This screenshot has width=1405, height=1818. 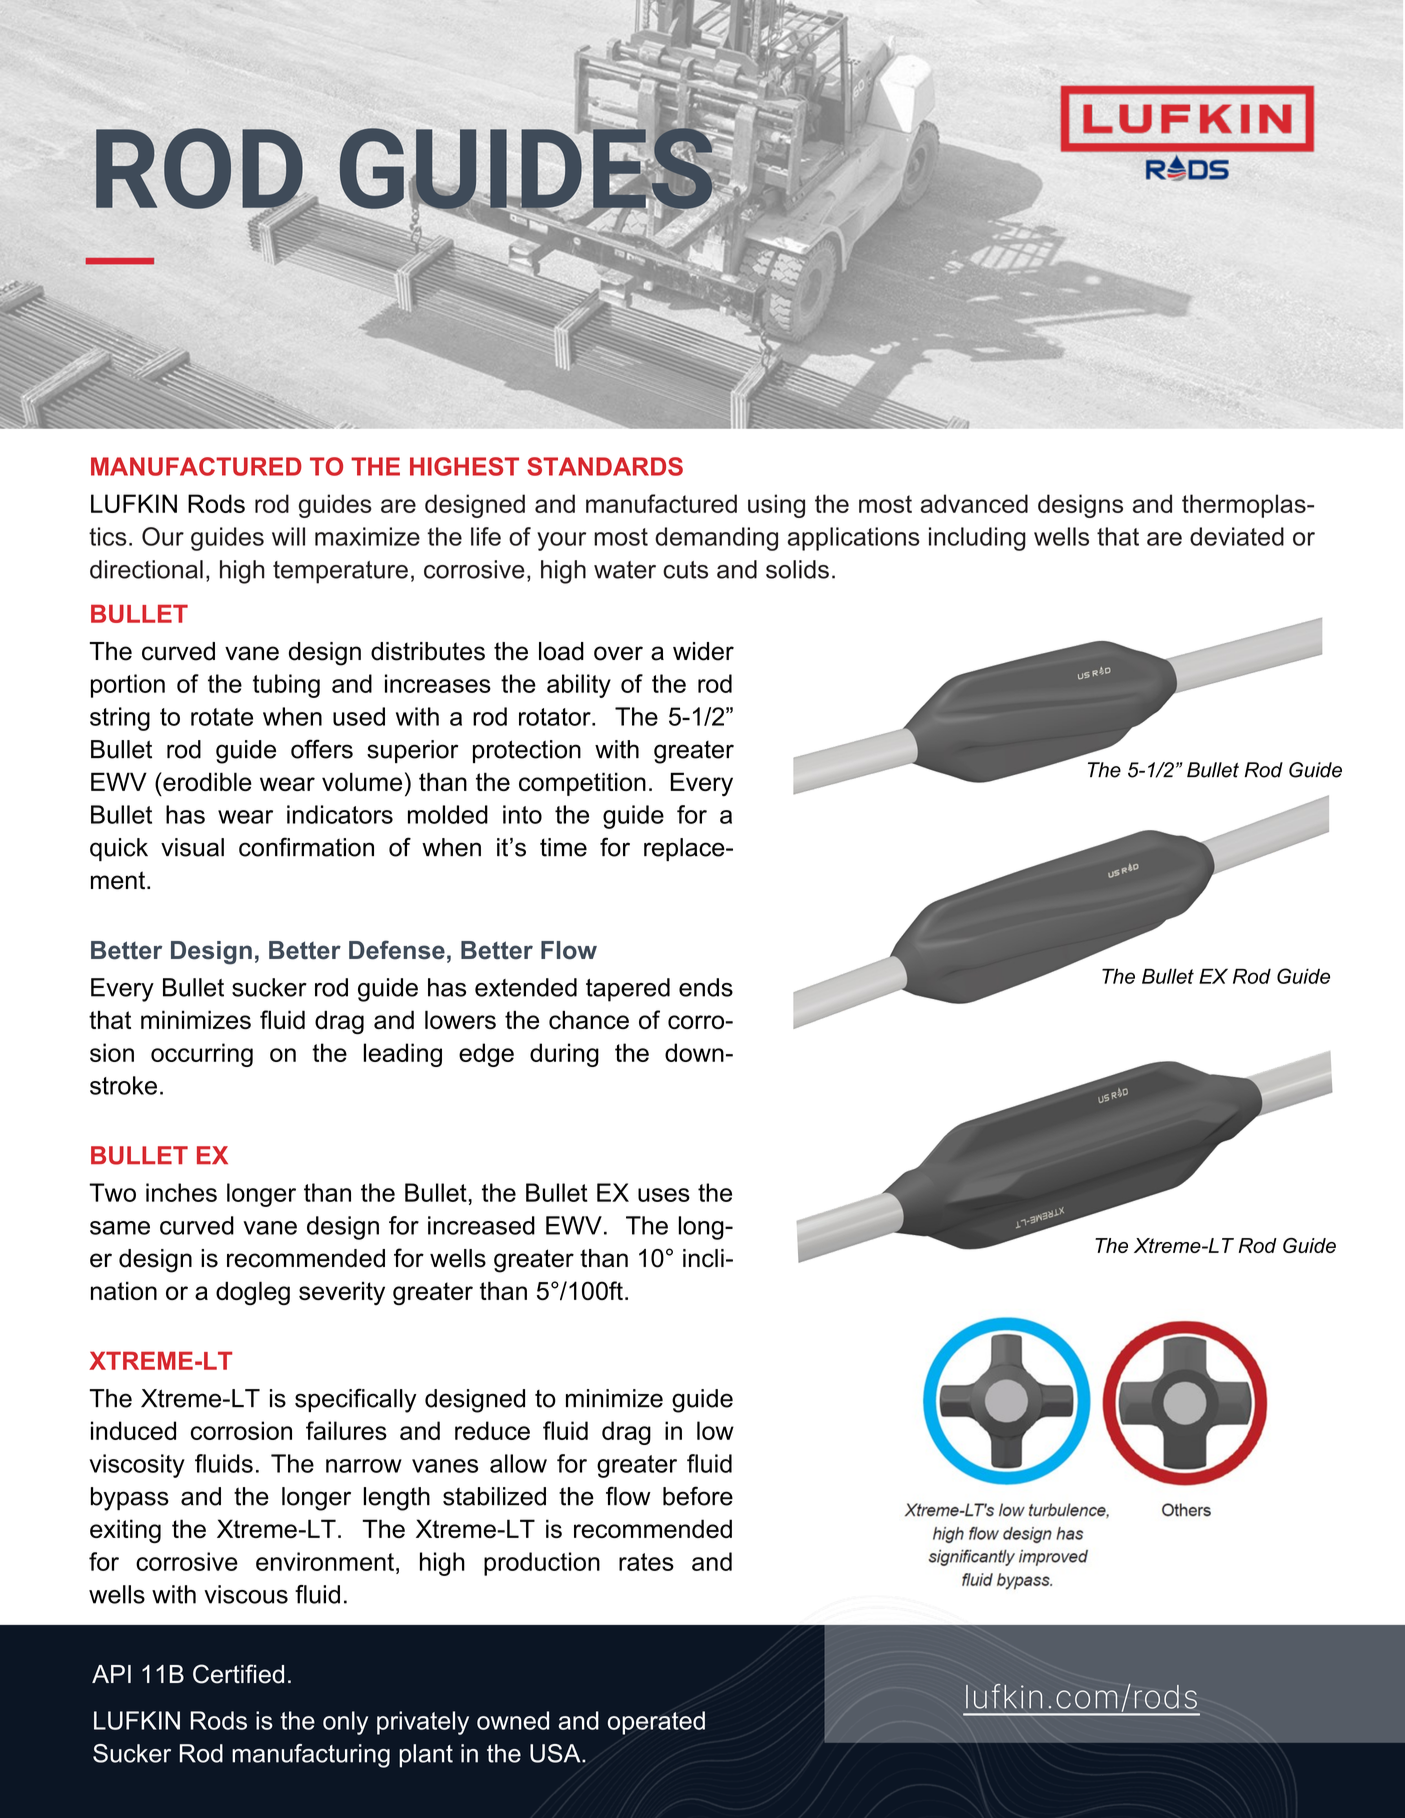 I want to click on including, so click(x=977, y=539).
